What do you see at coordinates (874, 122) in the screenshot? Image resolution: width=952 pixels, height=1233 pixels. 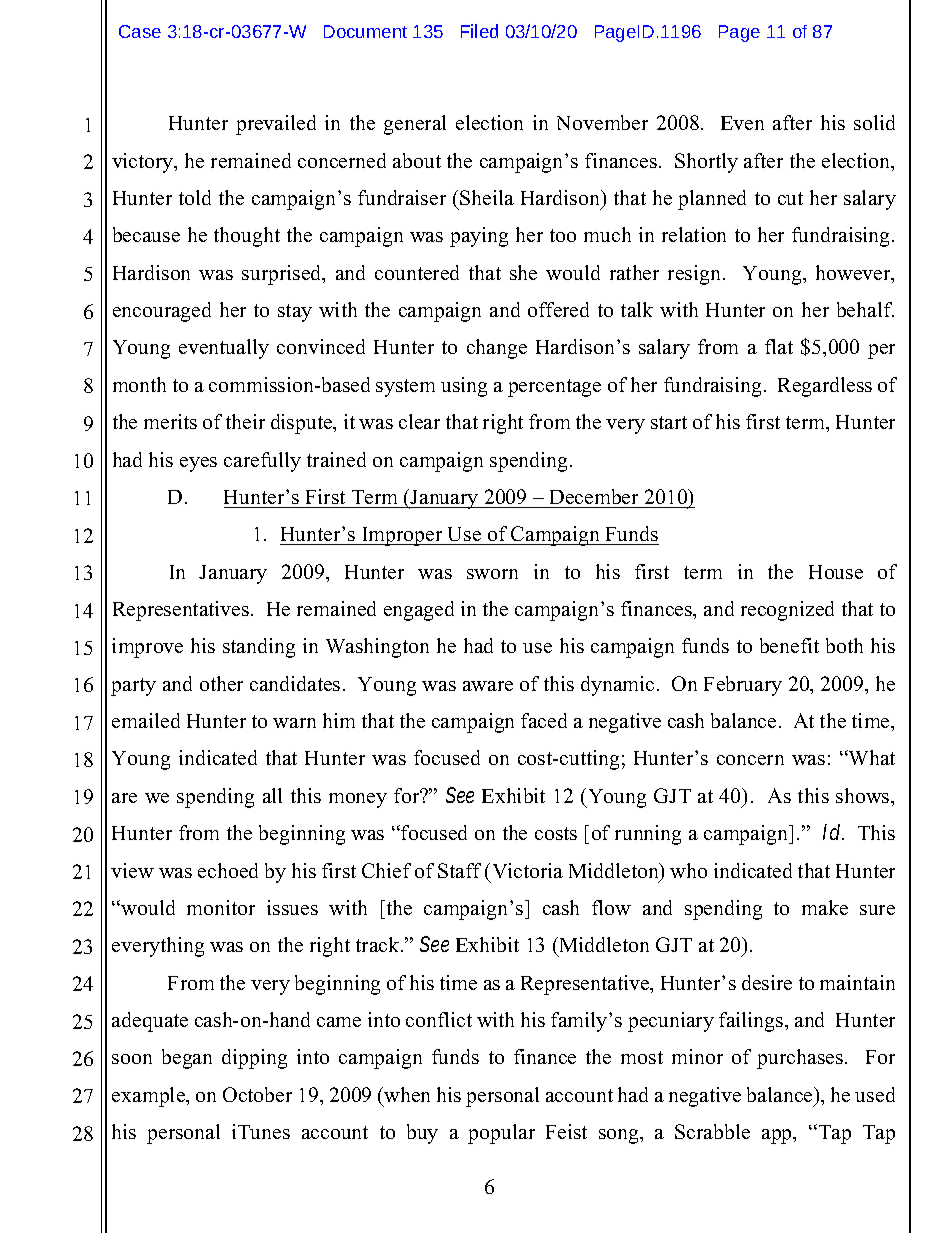 I see `solid` at bounding box center [874, 122].
